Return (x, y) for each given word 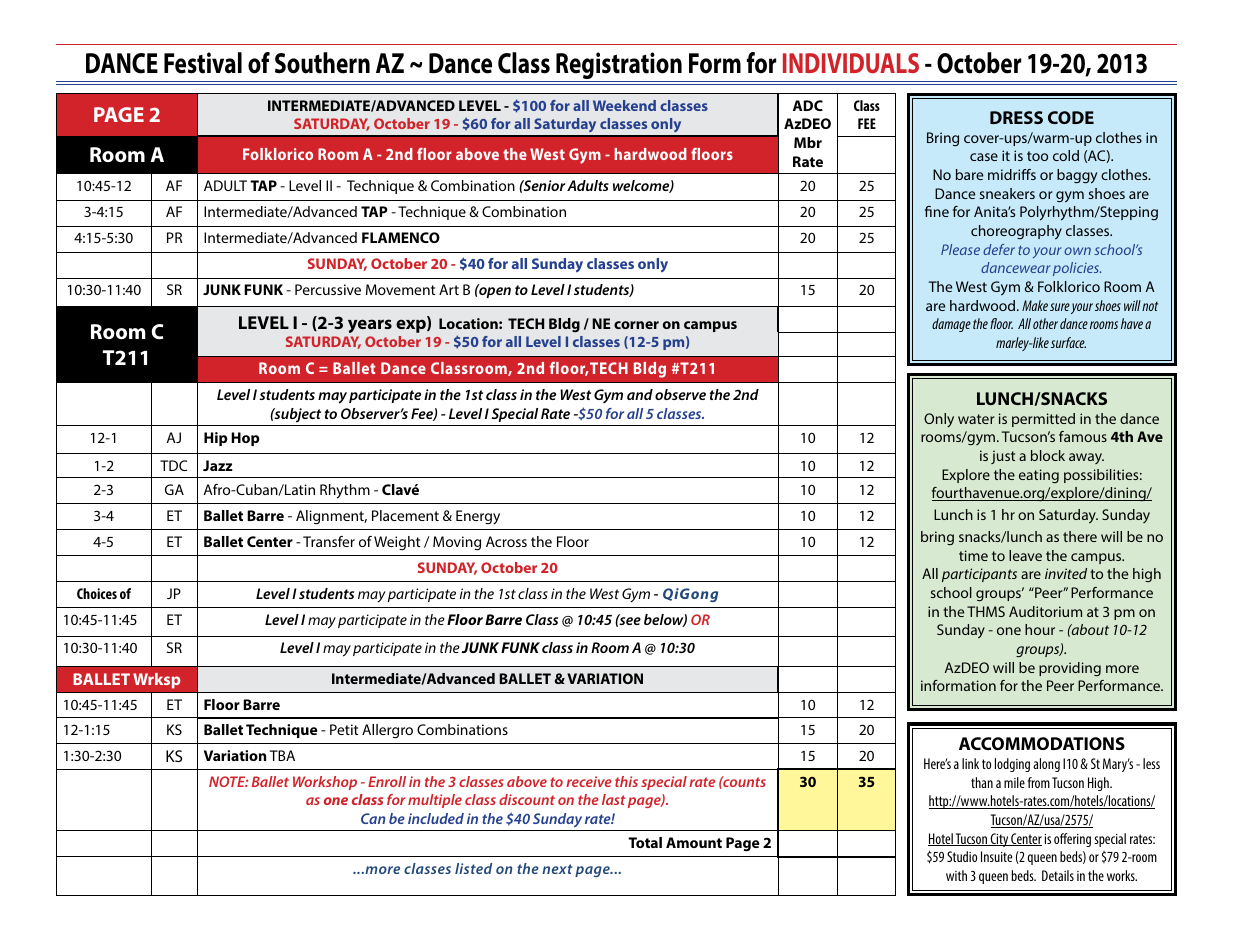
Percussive (328, 289)
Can (373, 818)
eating (1039, 476)
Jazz (218, 465)
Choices (97, 593)
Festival (203, 63)
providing (1070, 669)
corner (636, 325)
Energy (478, 517)
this (626, 781)
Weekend (624, 105)
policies (1077, 269)
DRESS (1016, 117)
